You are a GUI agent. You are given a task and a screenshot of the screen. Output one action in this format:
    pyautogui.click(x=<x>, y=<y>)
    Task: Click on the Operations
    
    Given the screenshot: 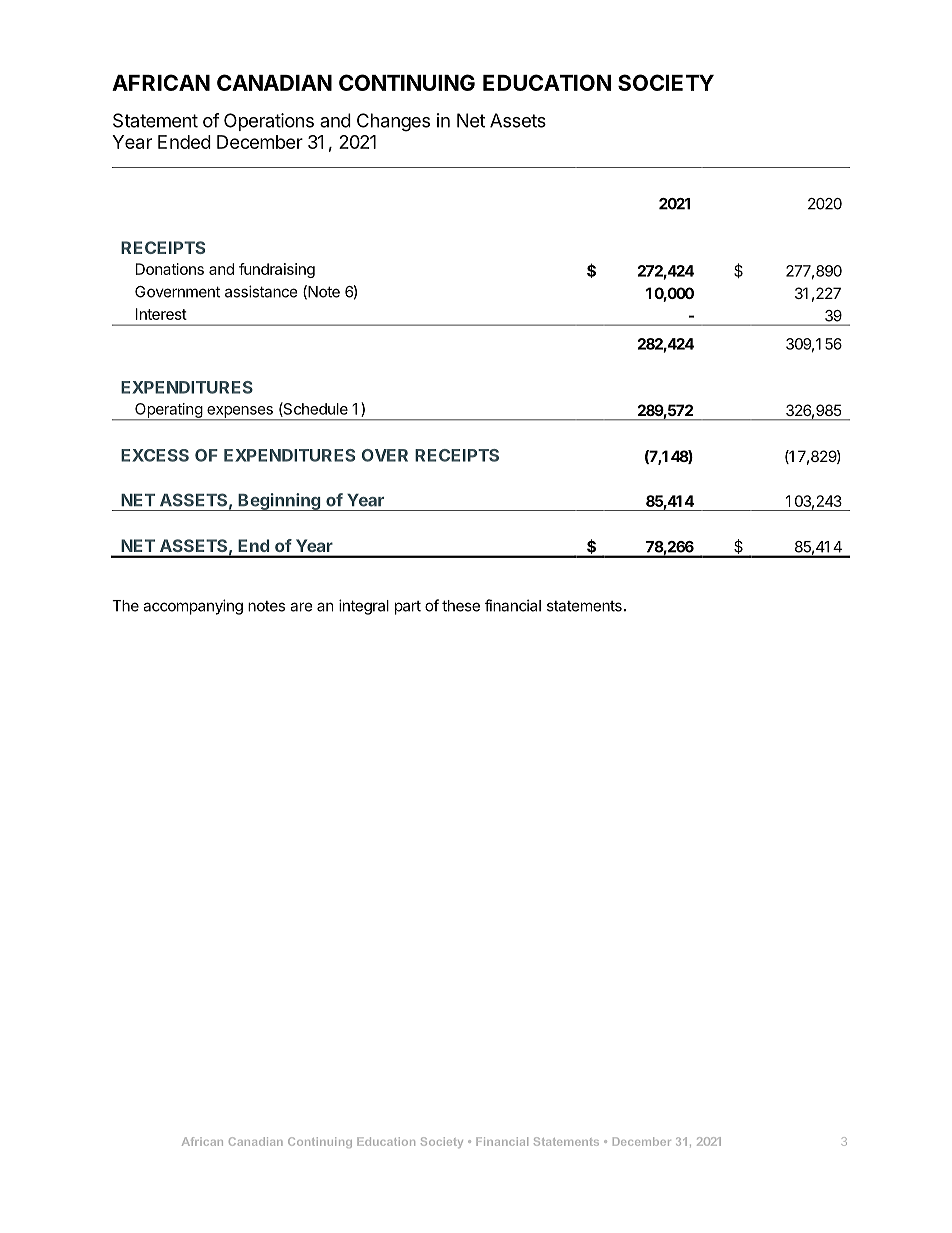 What is the action you would take?
    pyautogui.click(x=269, y=122)
